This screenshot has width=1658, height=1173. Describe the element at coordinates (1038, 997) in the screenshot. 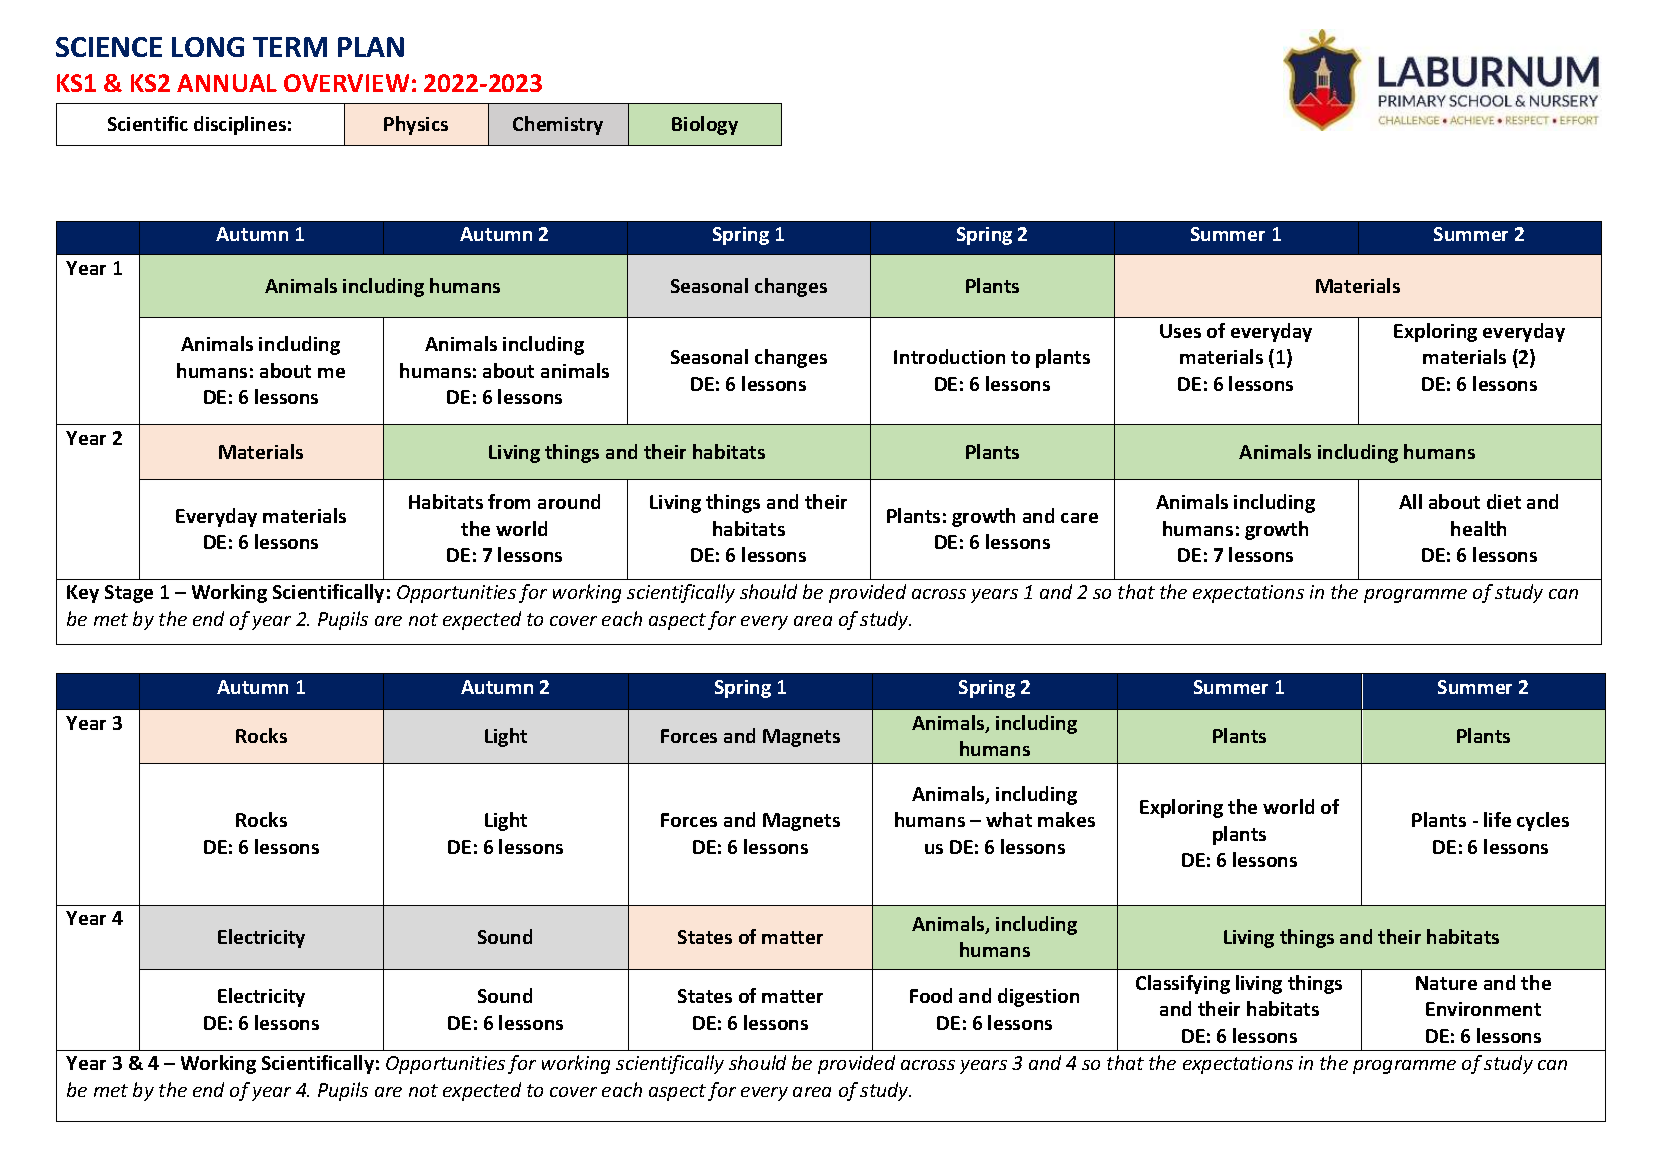

I see `digestion` at that location.
